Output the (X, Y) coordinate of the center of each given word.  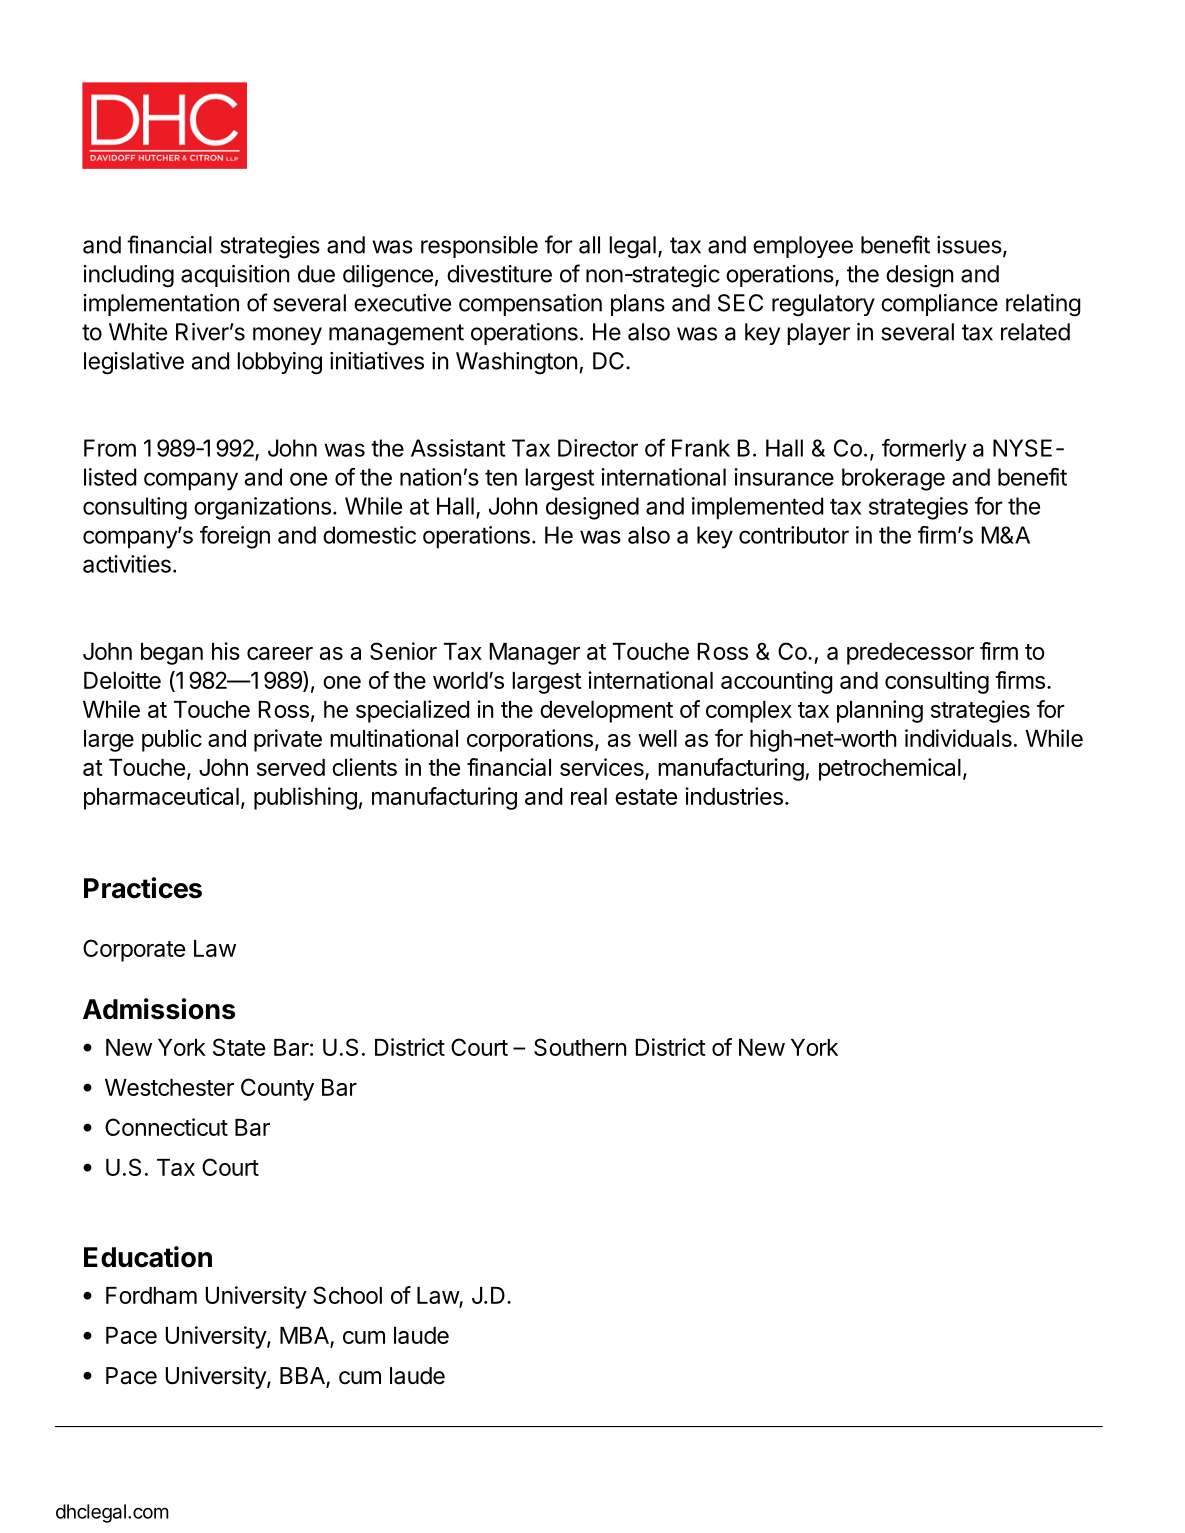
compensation (530, 305)
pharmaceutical (161, 798)
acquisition (235, 276)
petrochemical (890, 769)
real (589, 796)
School (347, 1295)
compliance (939, 305)
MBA (304, 1335)
